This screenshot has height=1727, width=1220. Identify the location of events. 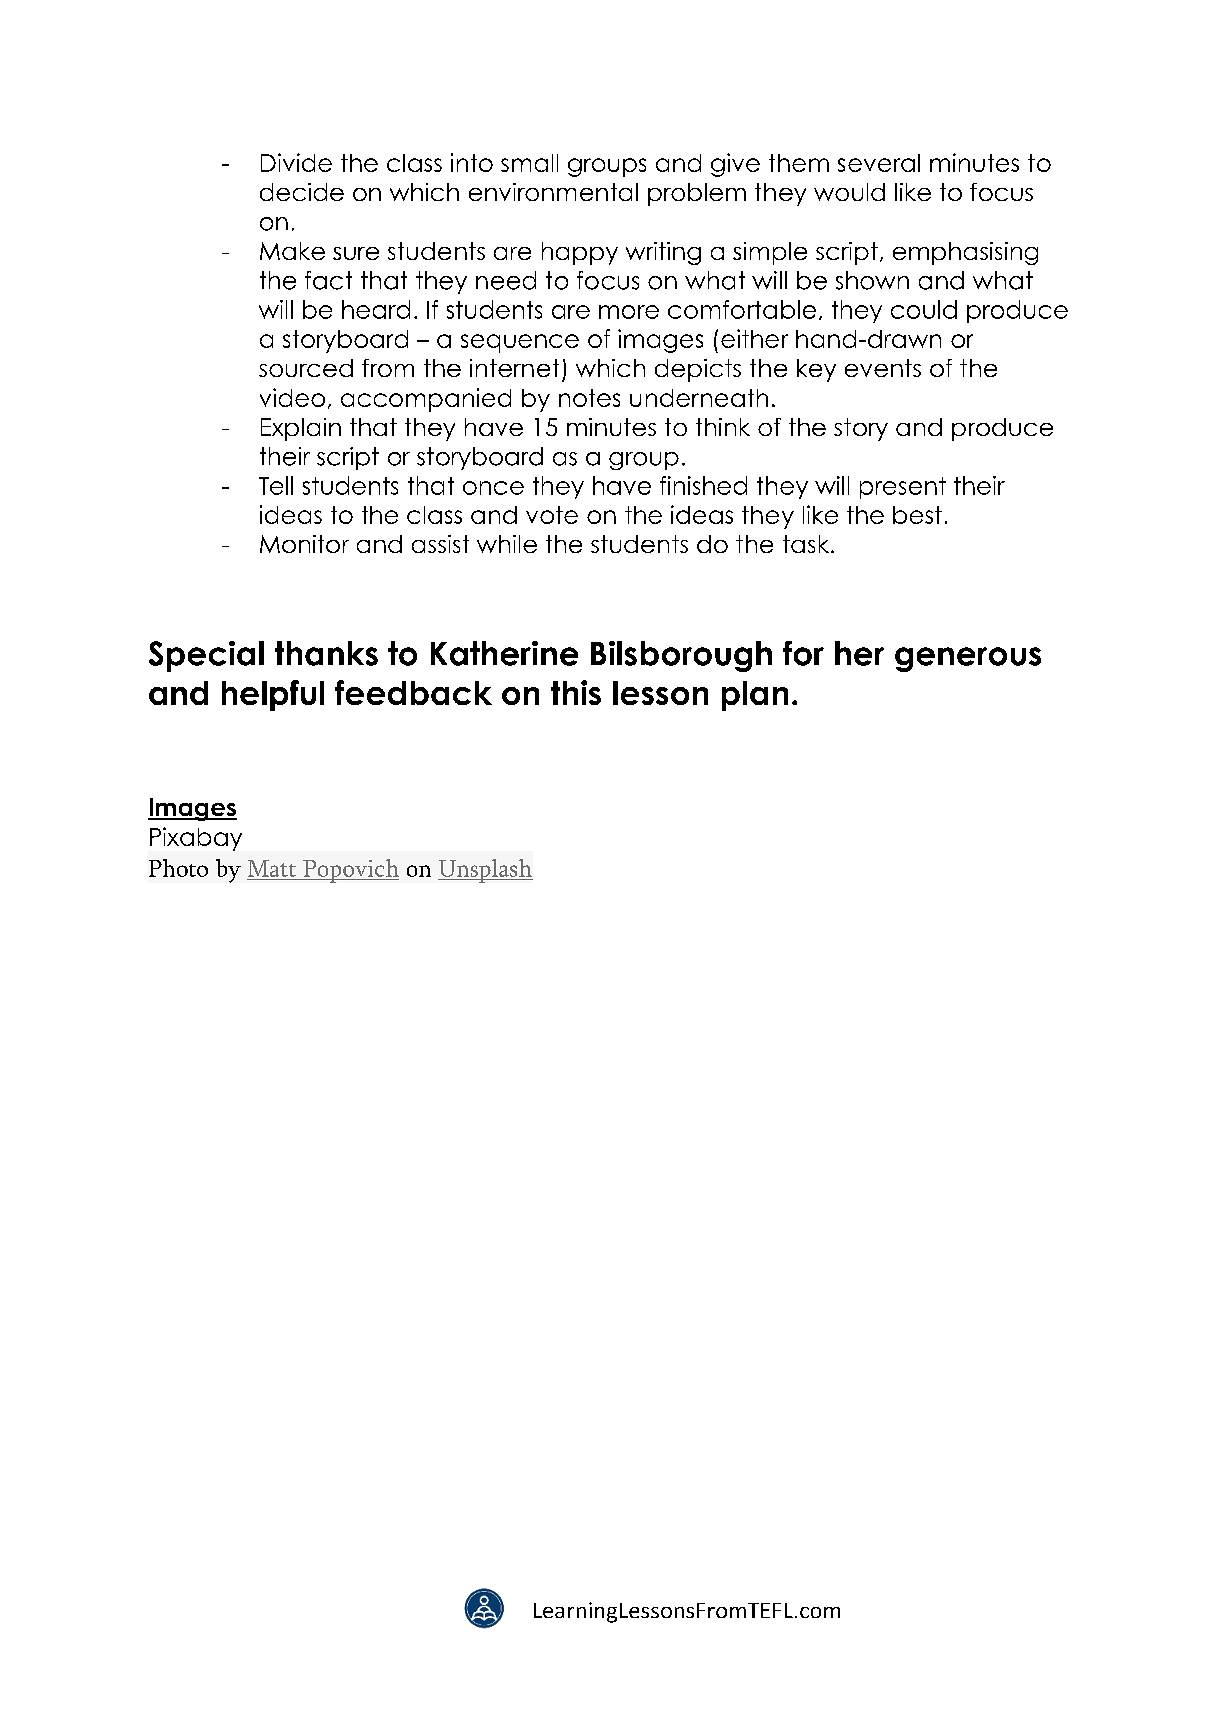
(883, 368).
